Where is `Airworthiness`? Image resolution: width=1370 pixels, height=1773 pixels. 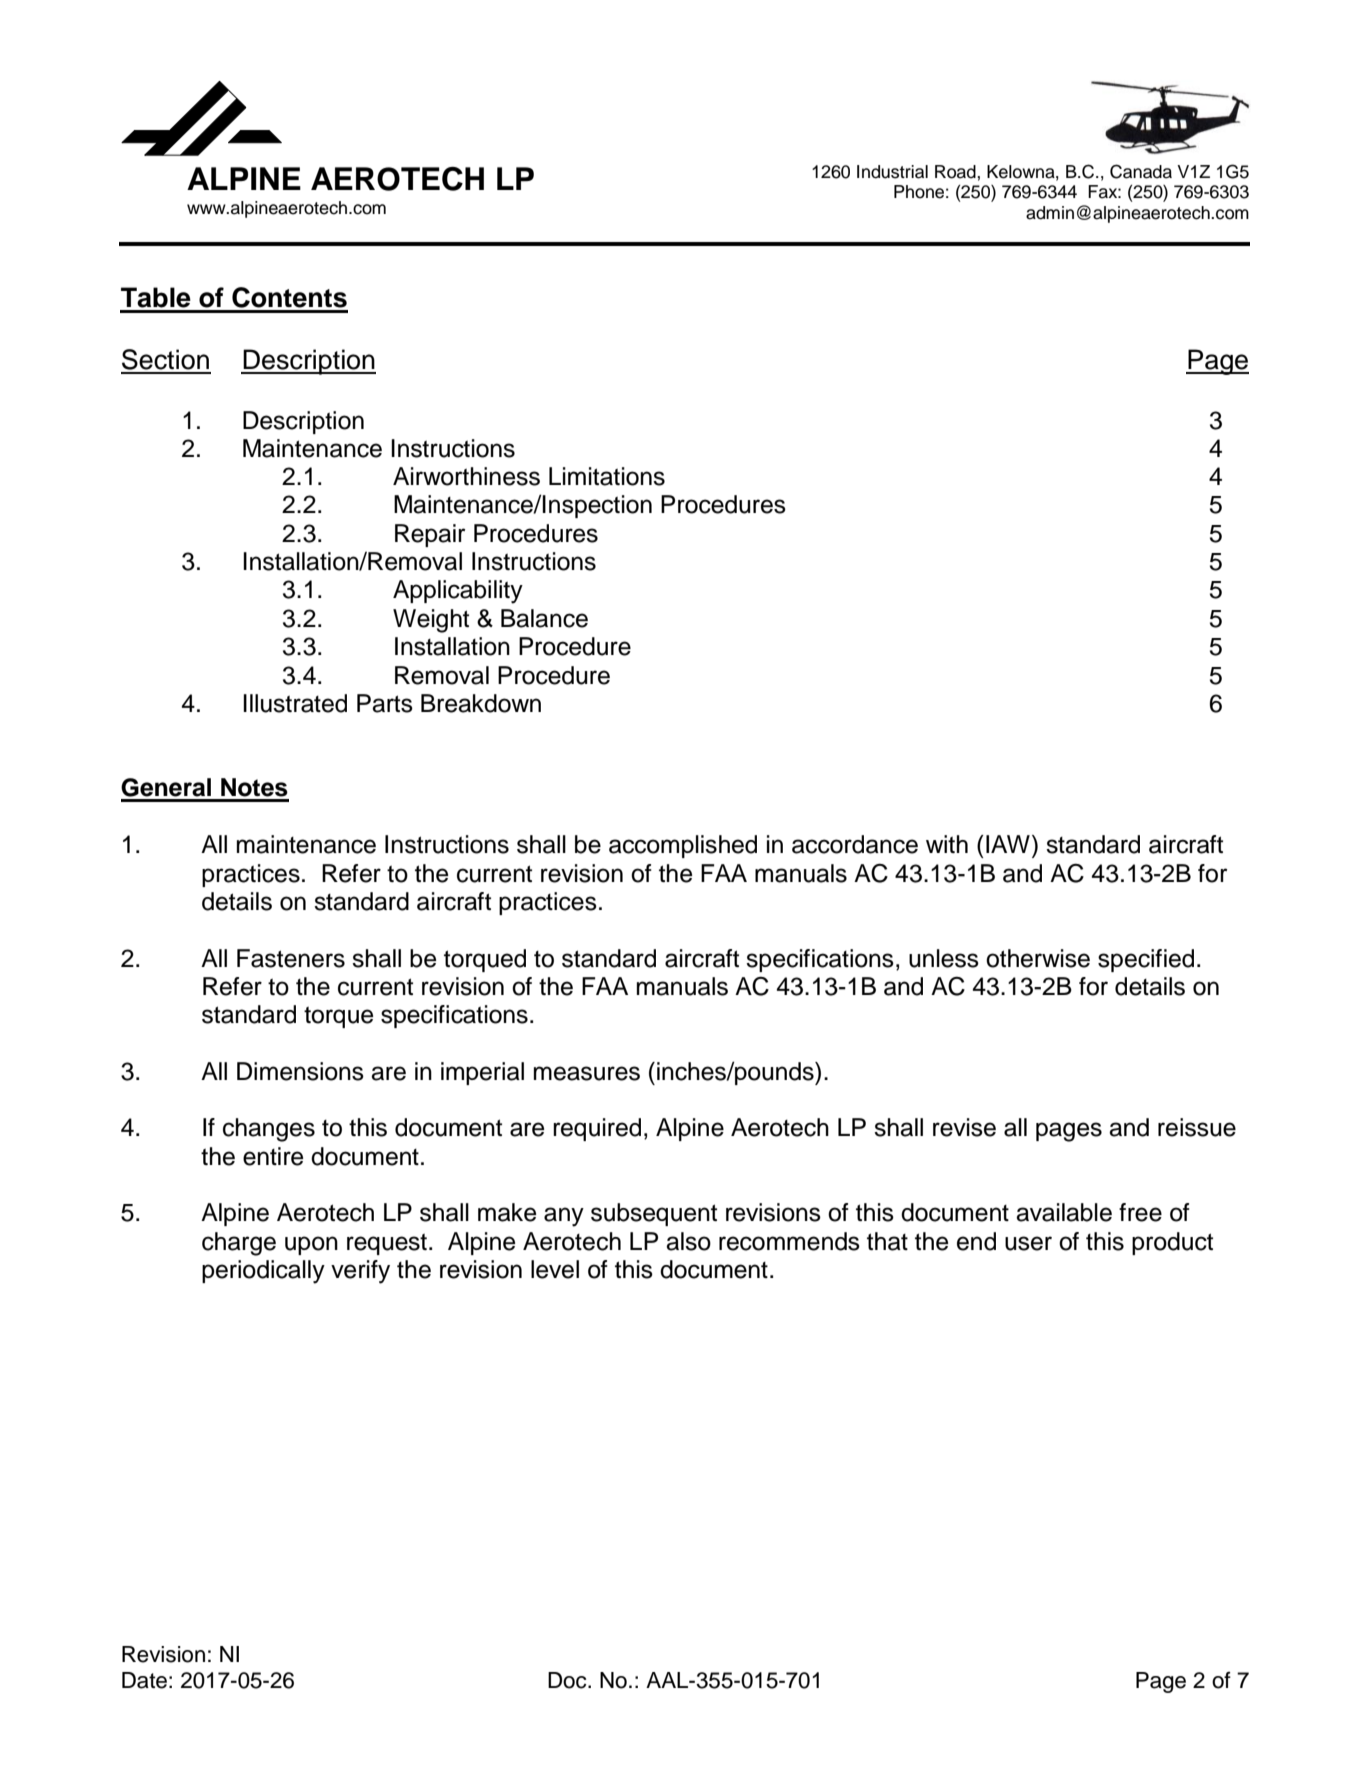 Airworthiness is located at coordinates (466, 476).
